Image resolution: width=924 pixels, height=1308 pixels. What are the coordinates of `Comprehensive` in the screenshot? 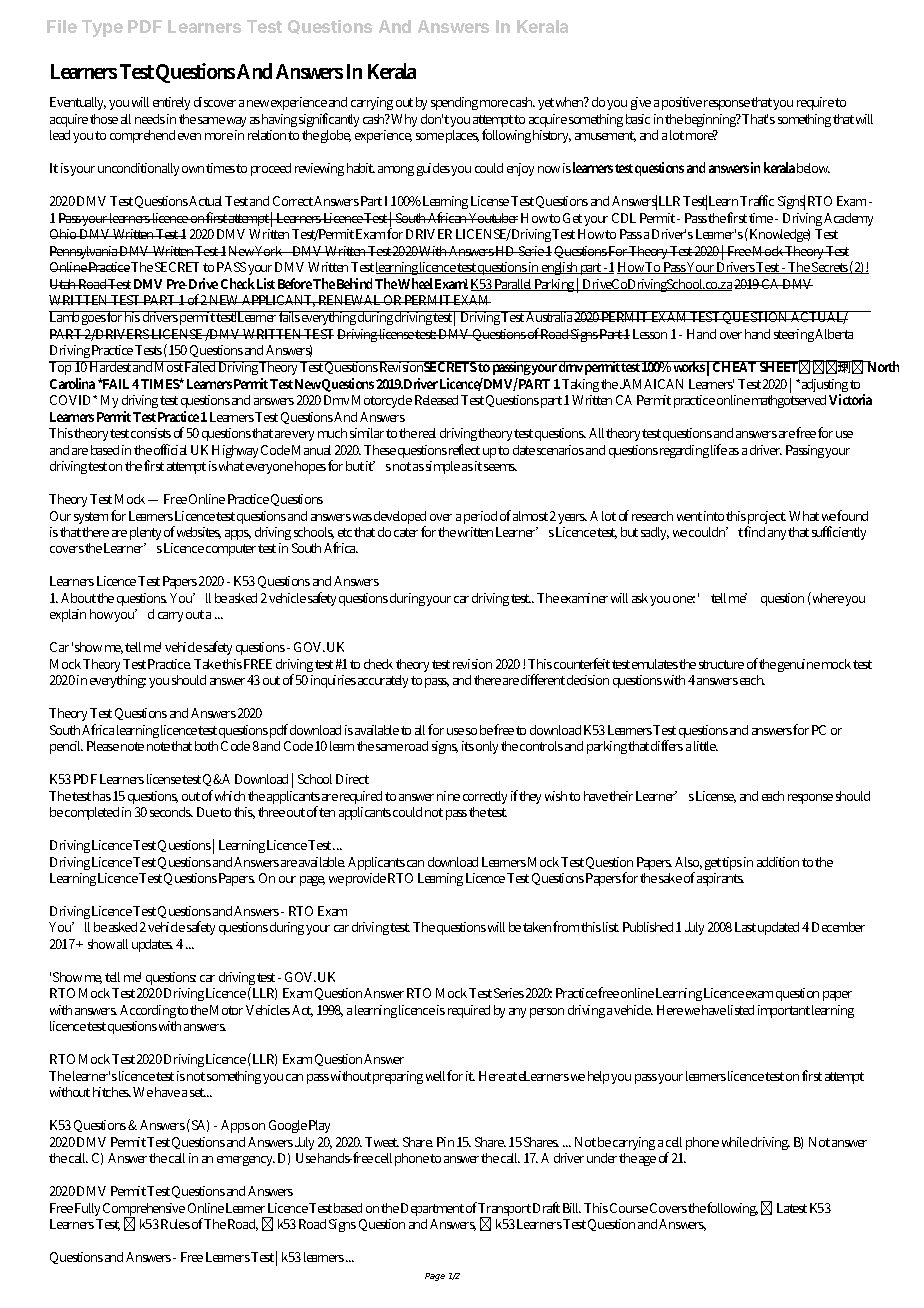 It's located at (144, 1211).
